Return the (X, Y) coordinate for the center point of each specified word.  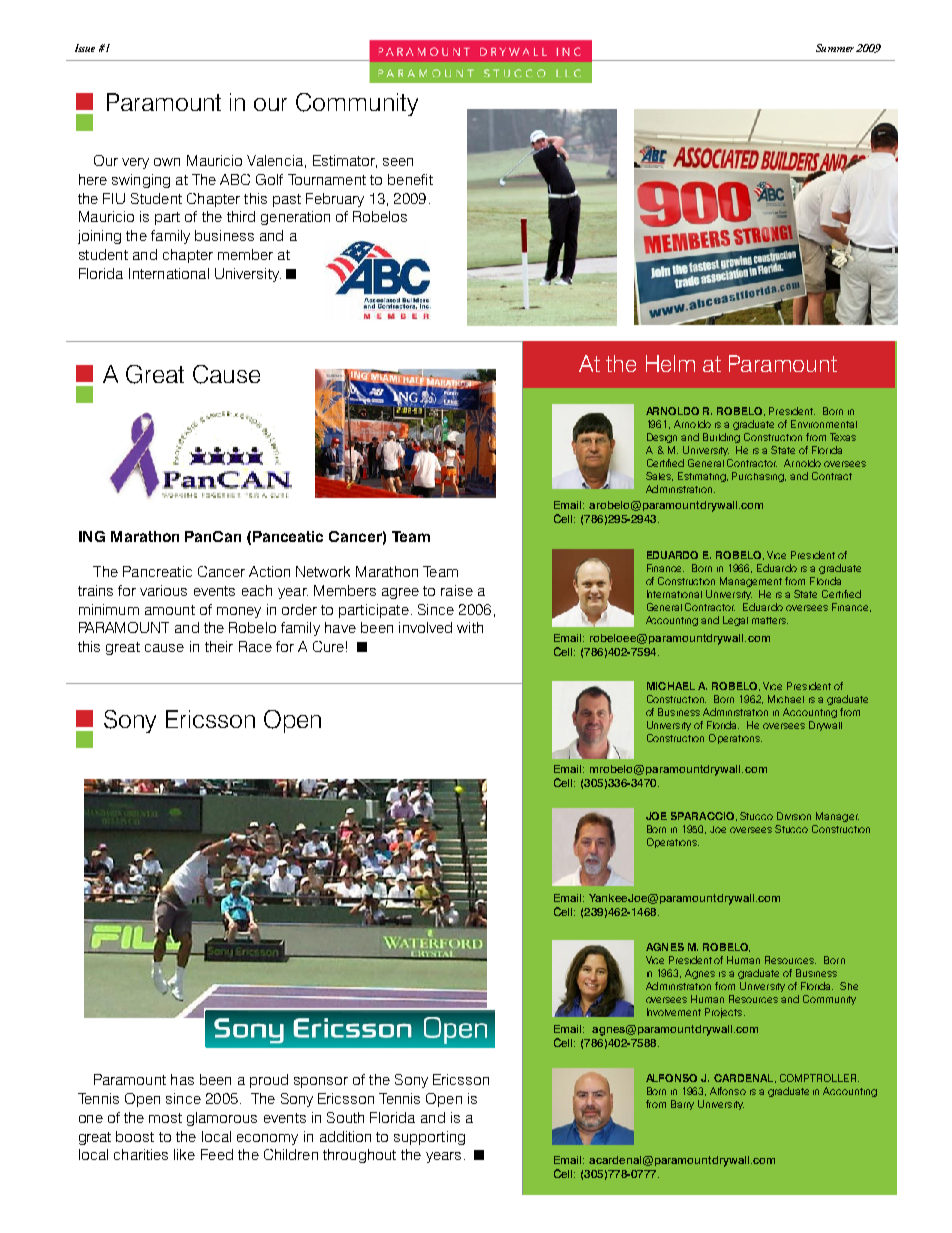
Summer (835, 48)
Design (662, 438)
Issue (85, 48)
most (165, 1118)
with (470, 627)
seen (398, 162)
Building (721, 438)
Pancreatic (157, 571)
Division (794, 816)
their (219, 646)
